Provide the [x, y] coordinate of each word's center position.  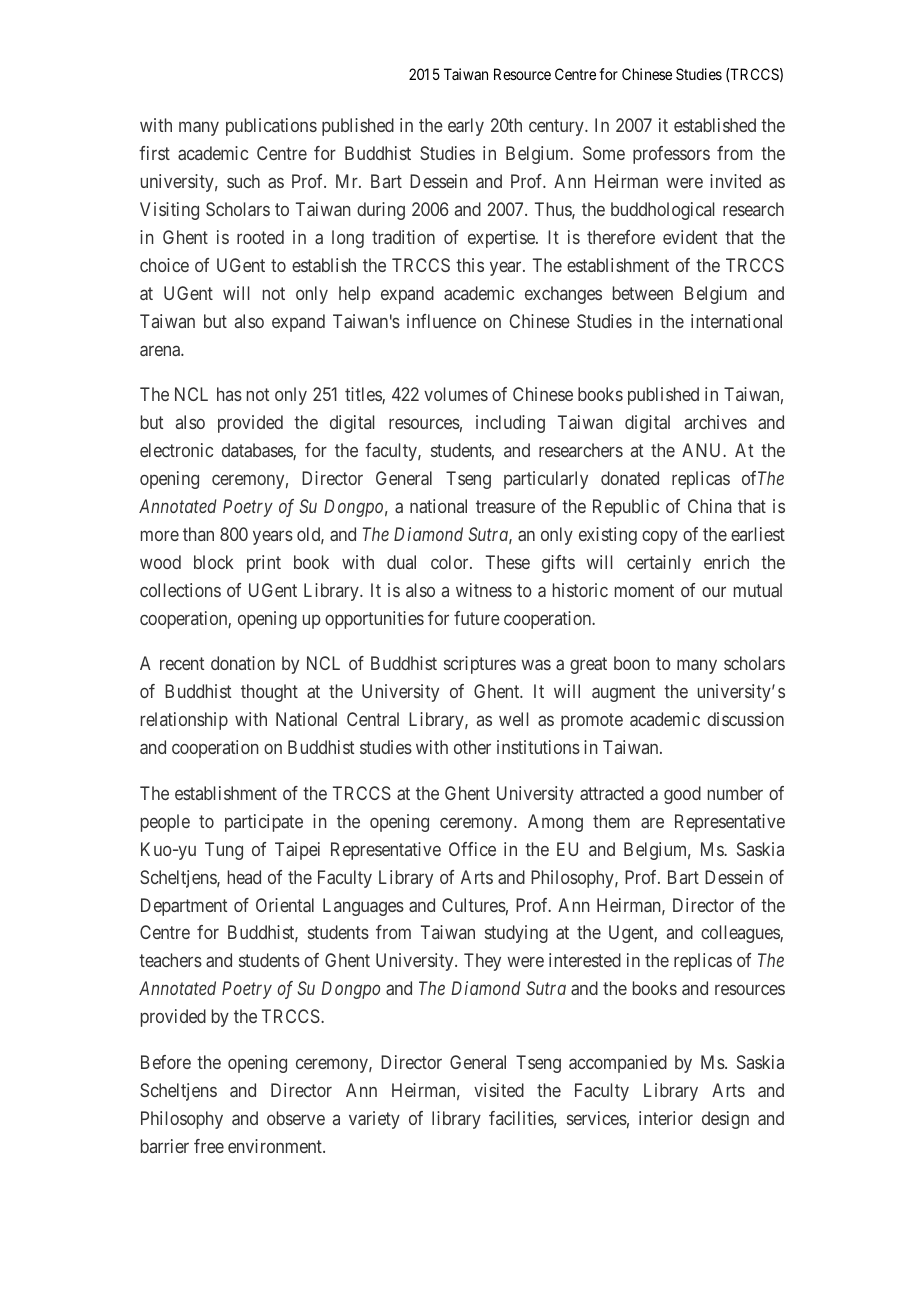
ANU [703, 450]
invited [735, 181]
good [682, 795]
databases [258, 451]
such [243, 181]
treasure [505, 506]
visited [499, 1090]
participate [264, 823]
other [472, 747]
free [209, 1146]
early [466, 127]
